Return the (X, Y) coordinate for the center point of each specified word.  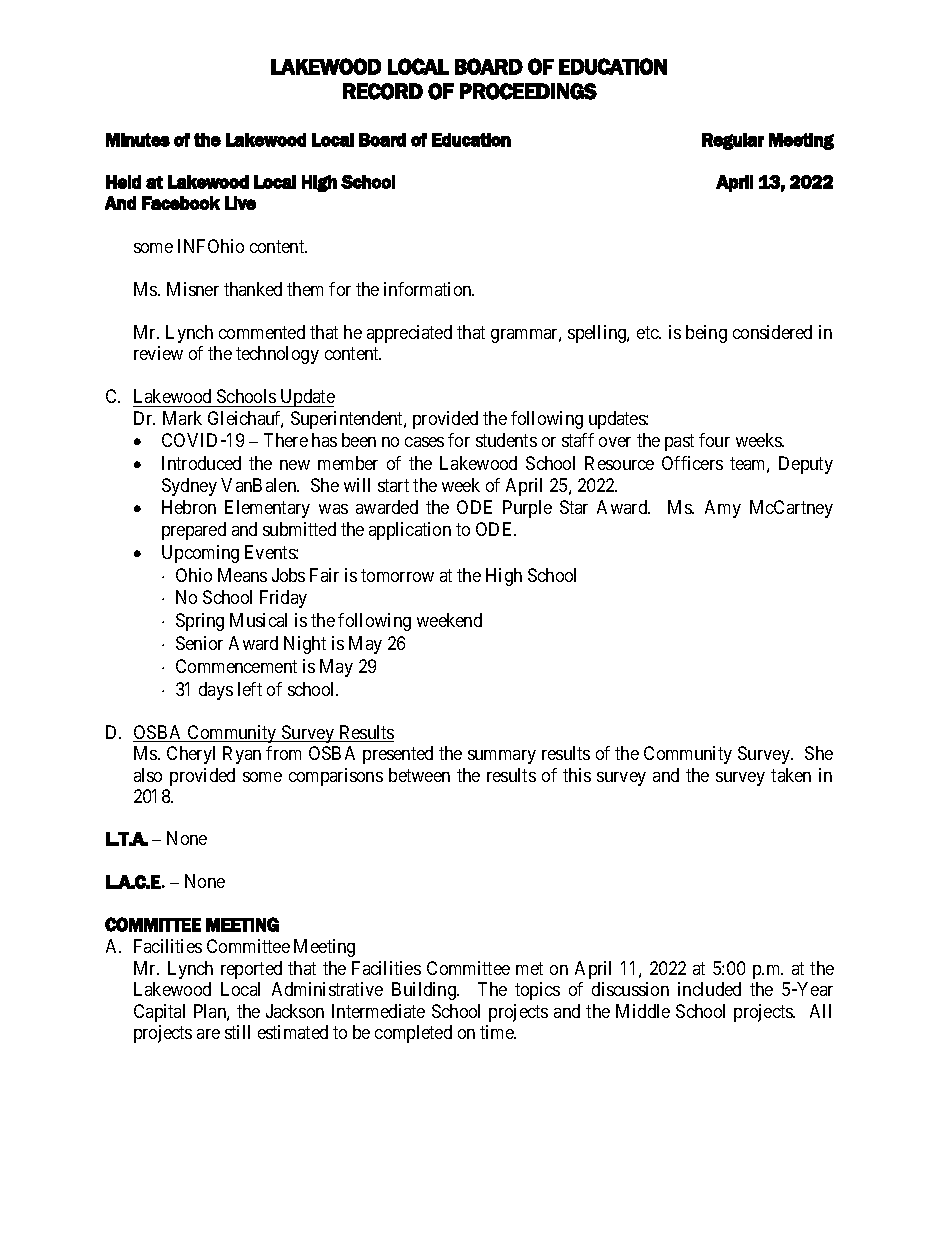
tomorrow (397, 575)
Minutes (138, 140)
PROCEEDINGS (528, 91)
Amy (723, 509)
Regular (733, 141)
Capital (159, 1013)
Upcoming (200, 554)
